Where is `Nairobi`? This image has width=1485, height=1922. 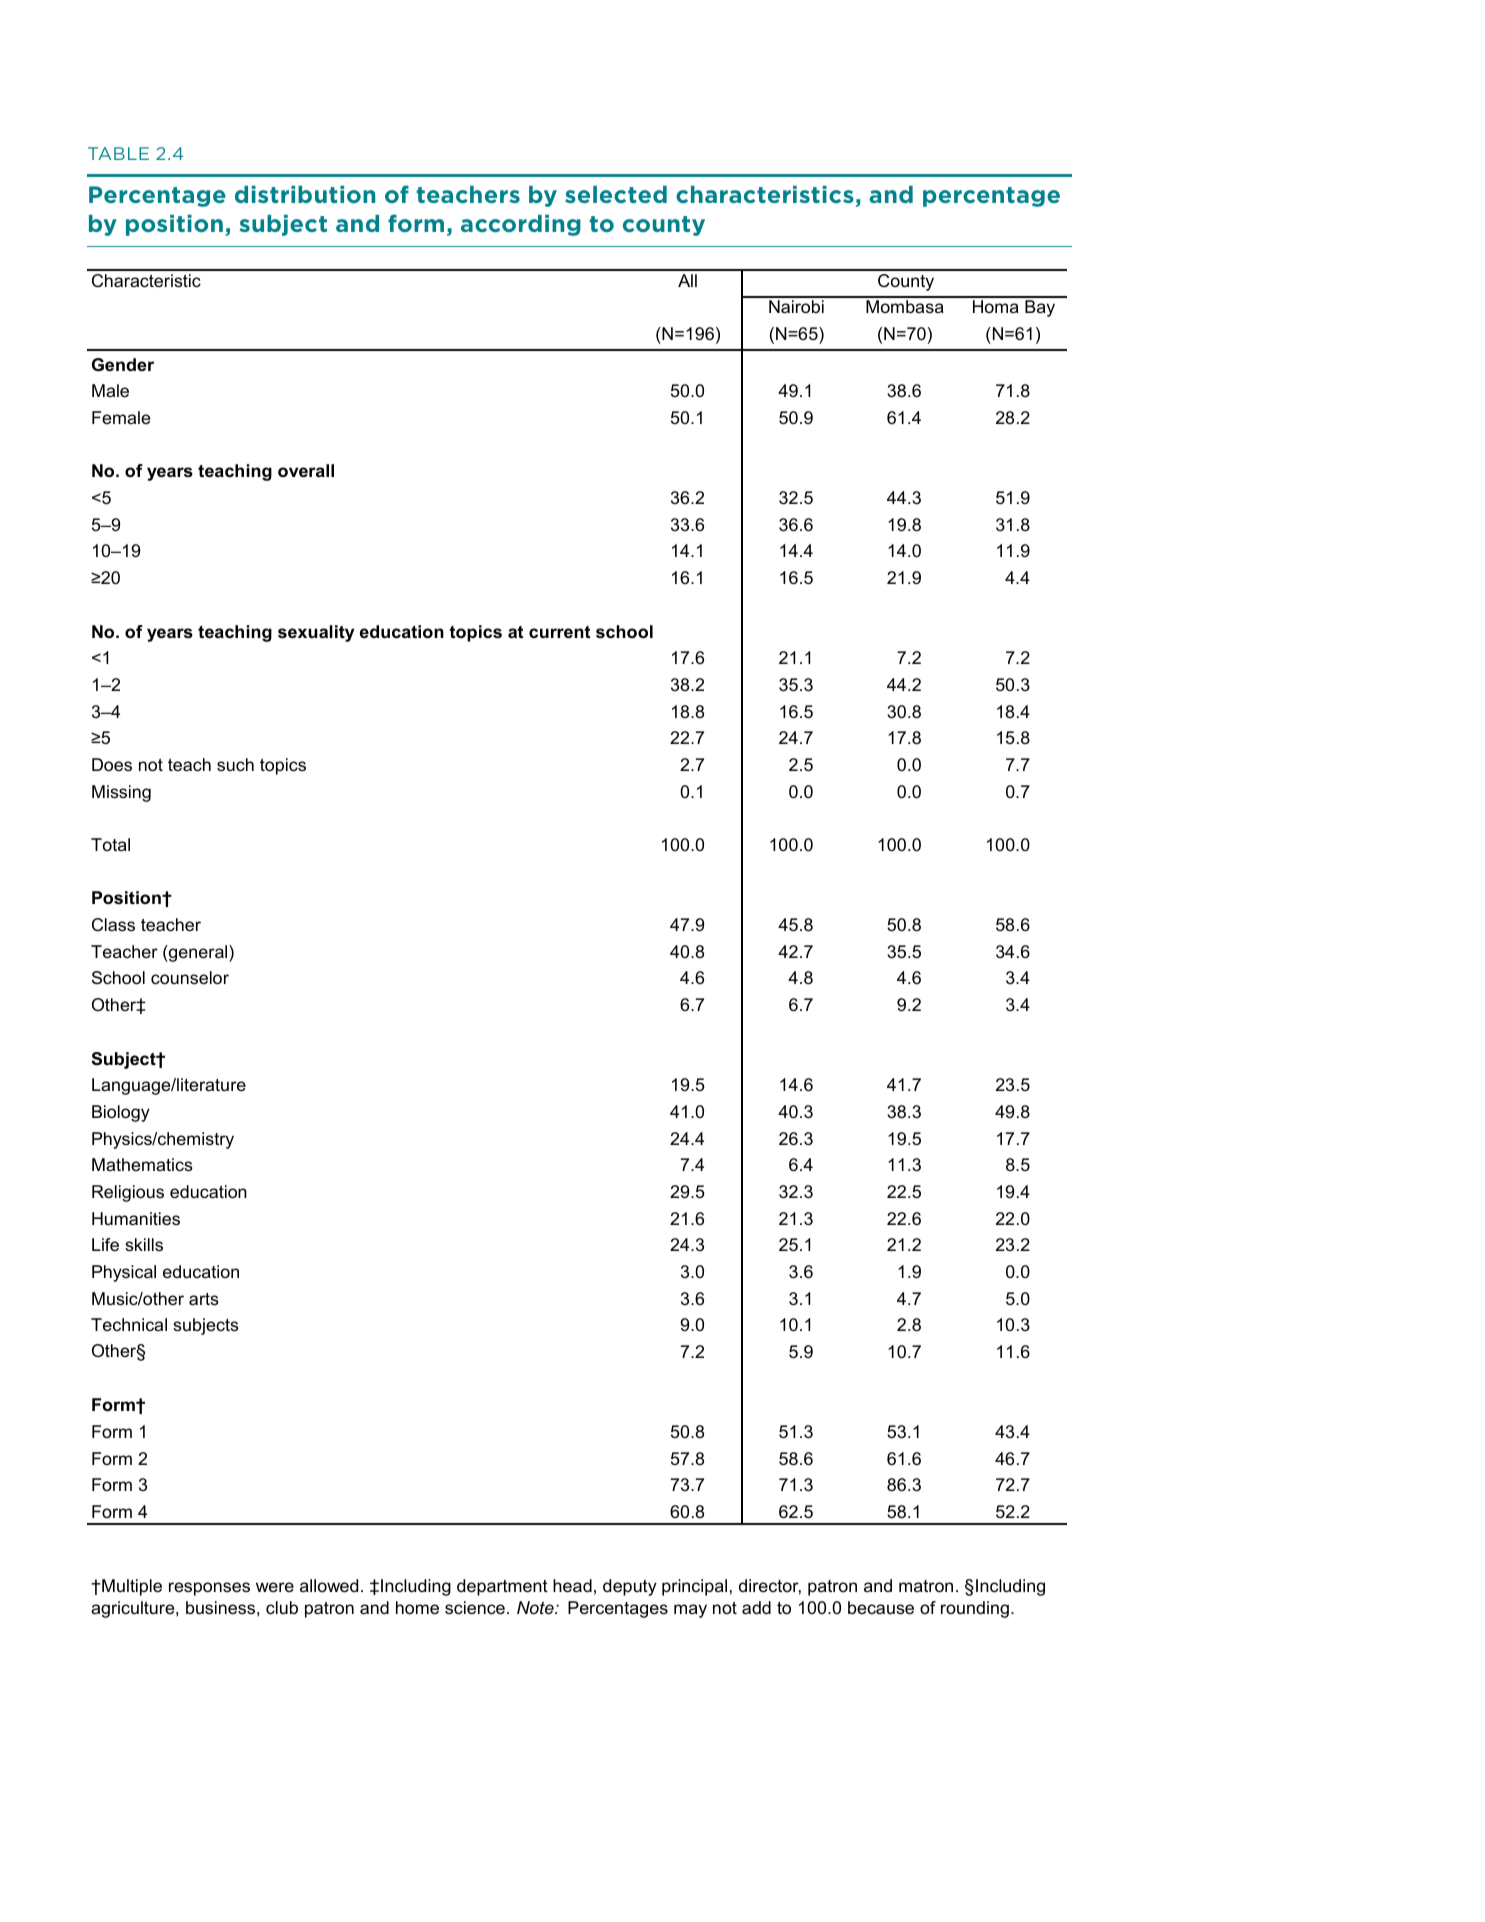 Nairobi is located at coordinates (796, 307).
